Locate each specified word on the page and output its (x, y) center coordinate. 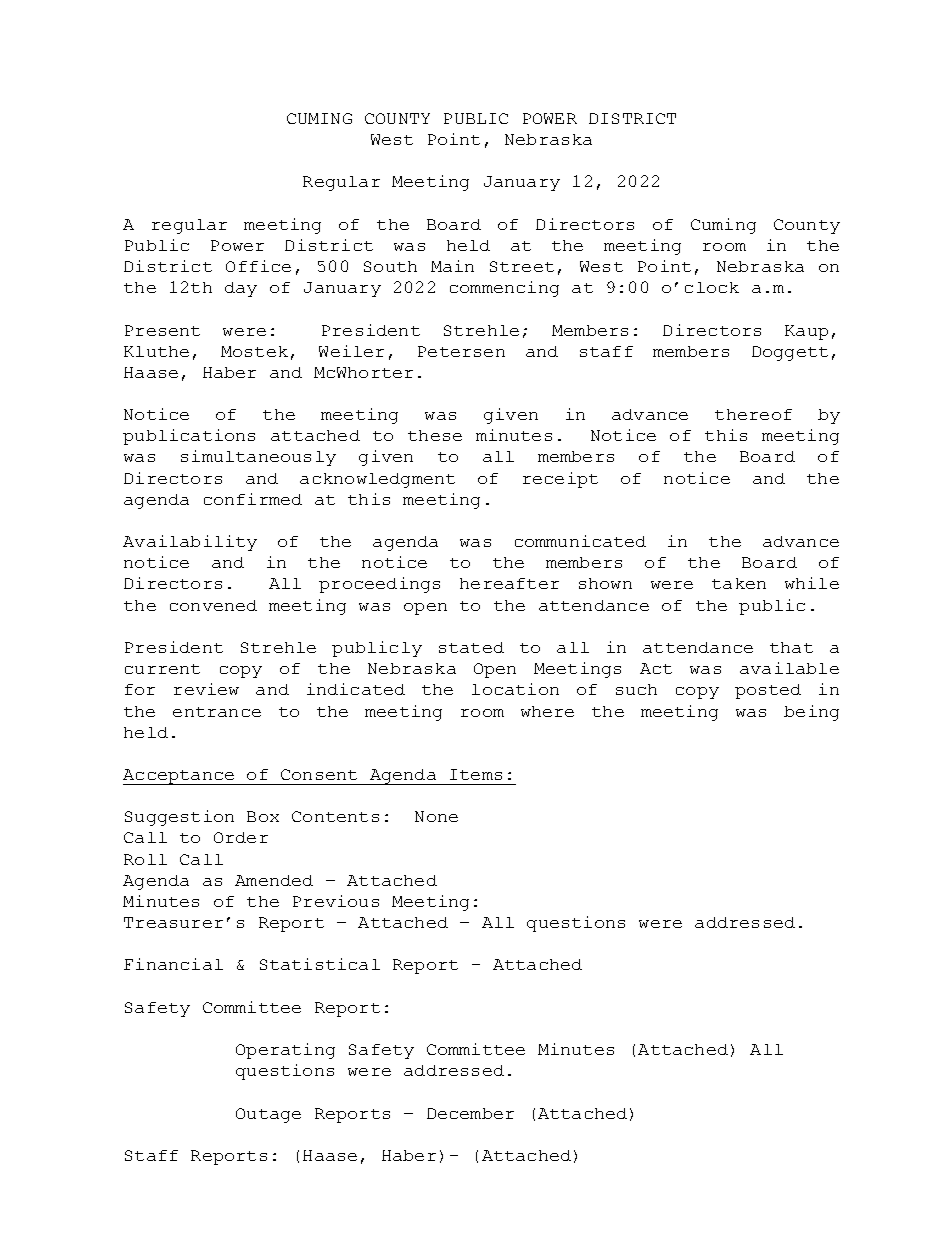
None (436, 816)
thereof (753, 414)
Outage (268, 1115)
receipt (560, 480)
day (241, 289)
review (206, 689)
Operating (285, 1051)
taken (739, 583)
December (470, 1113)
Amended (274, 880)
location (515, 689)
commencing (504, 289)
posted (768, 691)
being (811, 713)
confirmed (253, 499)
